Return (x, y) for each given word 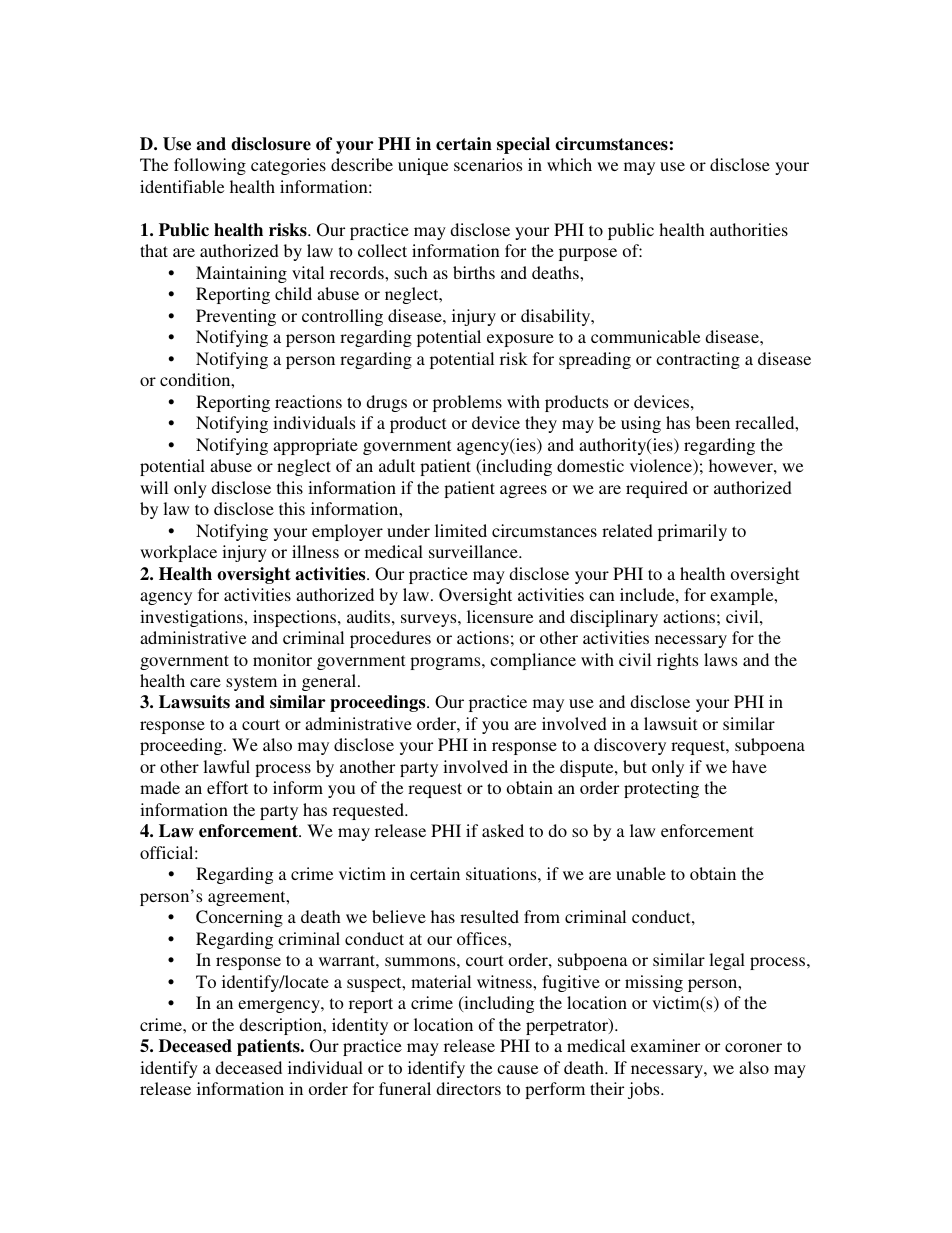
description (282, 1026)
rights (677, 661)
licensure (500, 616)
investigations (192, 618)
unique (423, 166)
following (210, 166)
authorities (749, 229)
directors (468, 1088)
